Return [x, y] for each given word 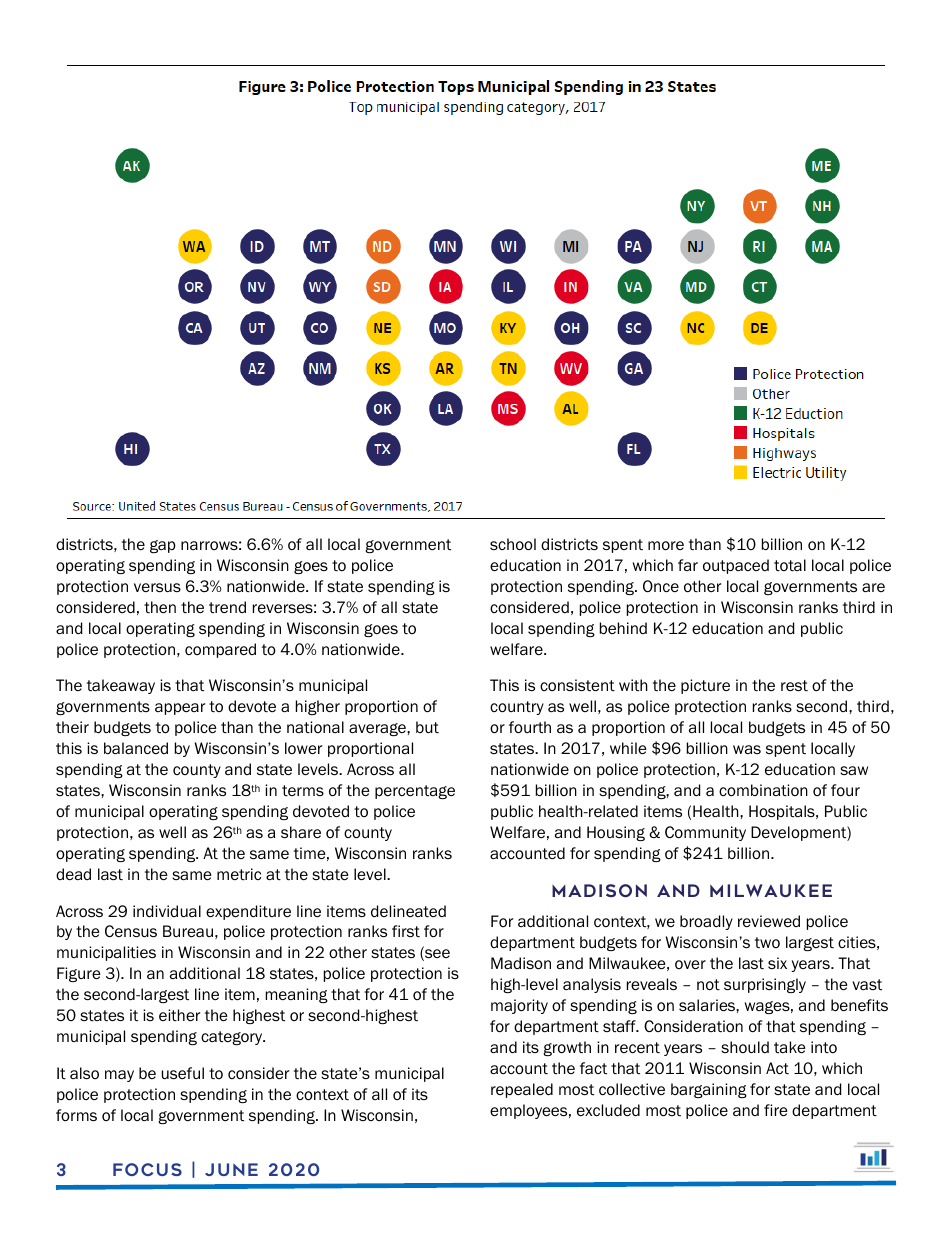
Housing [616, 833]
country [517, 708]
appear [180, 709]
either [179, 1015]
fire [776, 1110]
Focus [147, 1169]
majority [519, 1006]
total [790, 565]
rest [794, 686]
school [513, 544]
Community [705, 833]
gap [163, 546]
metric [239, 874]
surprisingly [765, 985]
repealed [522, 1090]
